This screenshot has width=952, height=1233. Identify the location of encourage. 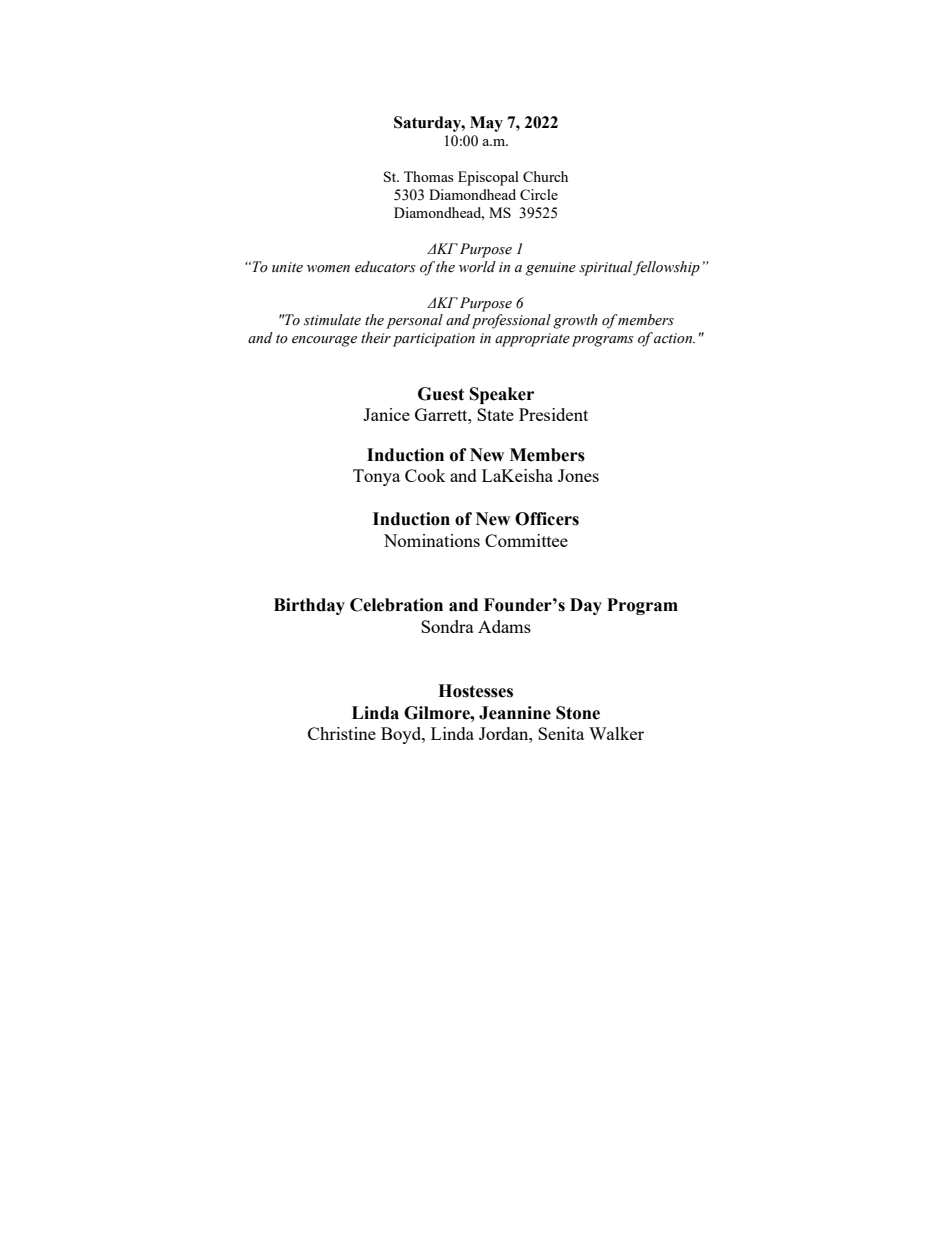
(324, 341).
